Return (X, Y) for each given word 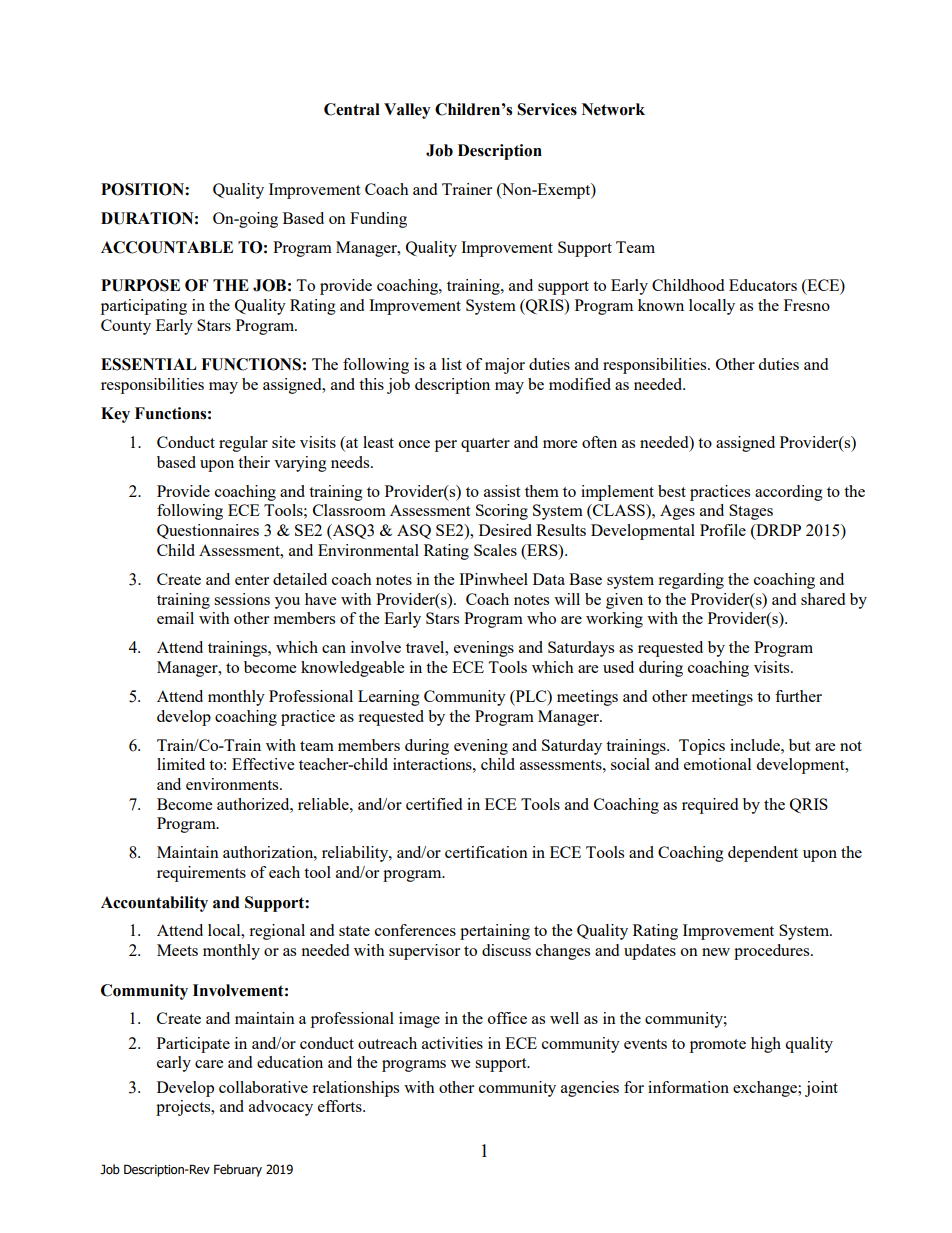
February (238, 1170)
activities (452, 1043)
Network (613, 109)
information (688, 1087)
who (541, 618)
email (175, 618)
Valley (407, 111)
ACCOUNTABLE (167, 247)
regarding (691, 581)
